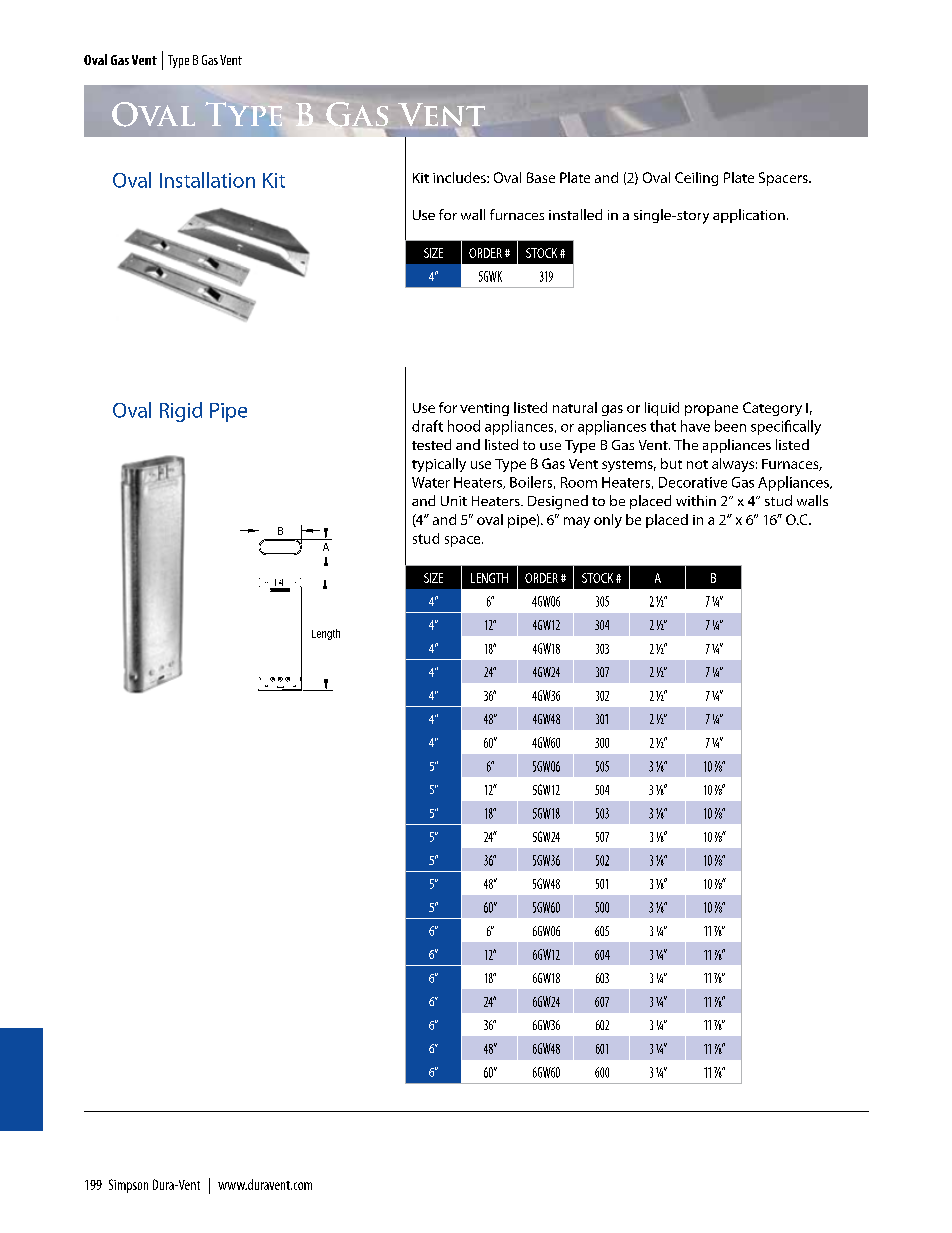 The image size is (952, 1233). What do you see at coordinates (181, 412) in the screenshot?
I see `Rigid` at bounding box center [181, 412].
